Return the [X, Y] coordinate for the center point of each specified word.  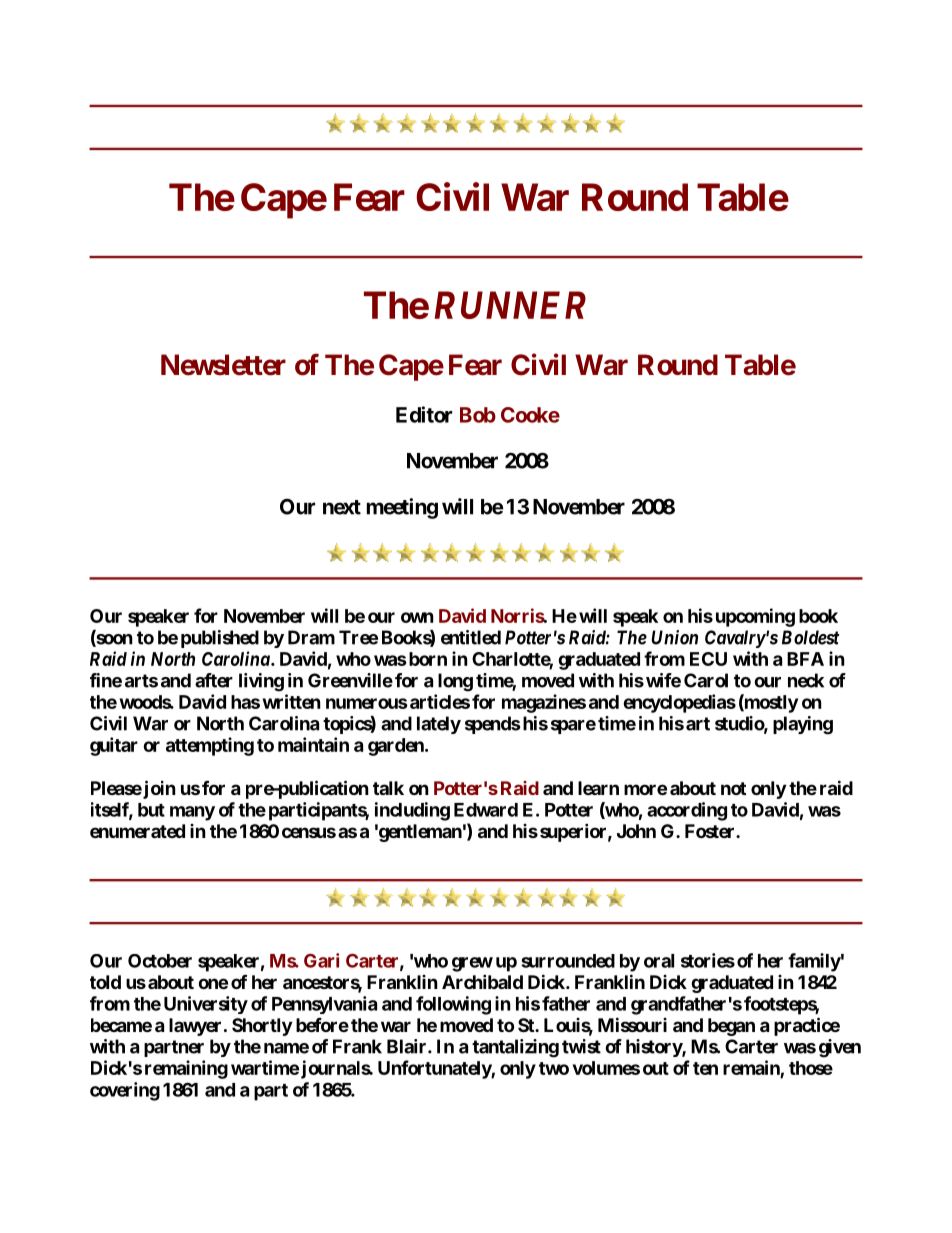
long [455, 682]
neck [806, 680]
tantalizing [515, 1048]
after [214, 680]
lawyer [195, 1027]
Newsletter [223, 365]
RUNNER [510, 305]
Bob [478, 415]
